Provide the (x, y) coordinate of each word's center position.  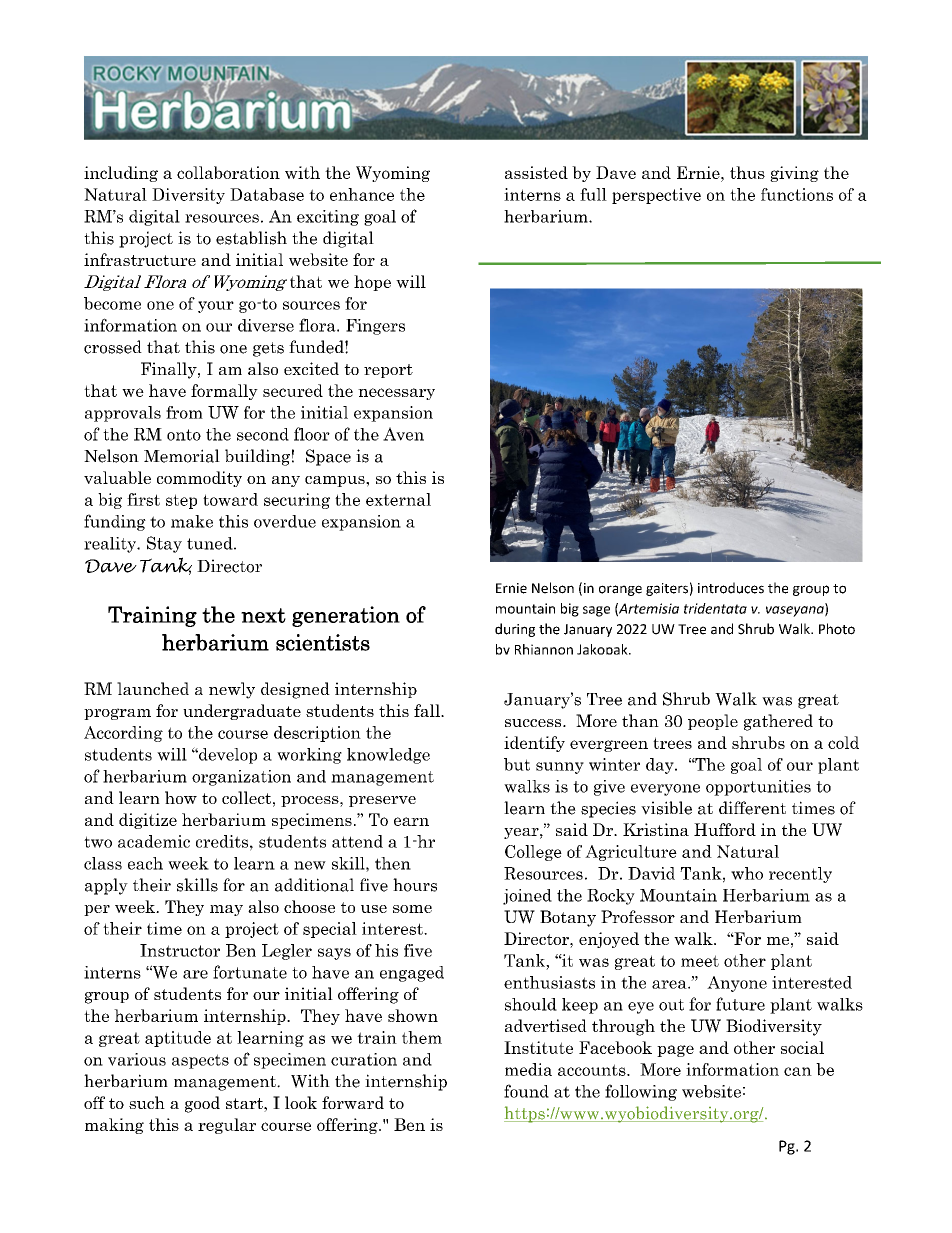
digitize (148, 821)
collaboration (228, 172)
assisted (536, 172)
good (202, 1104)
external (398, 499)
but (517, 764)
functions (797, 194)
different (752, 808)
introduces (731, 588)
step (181, 501)
